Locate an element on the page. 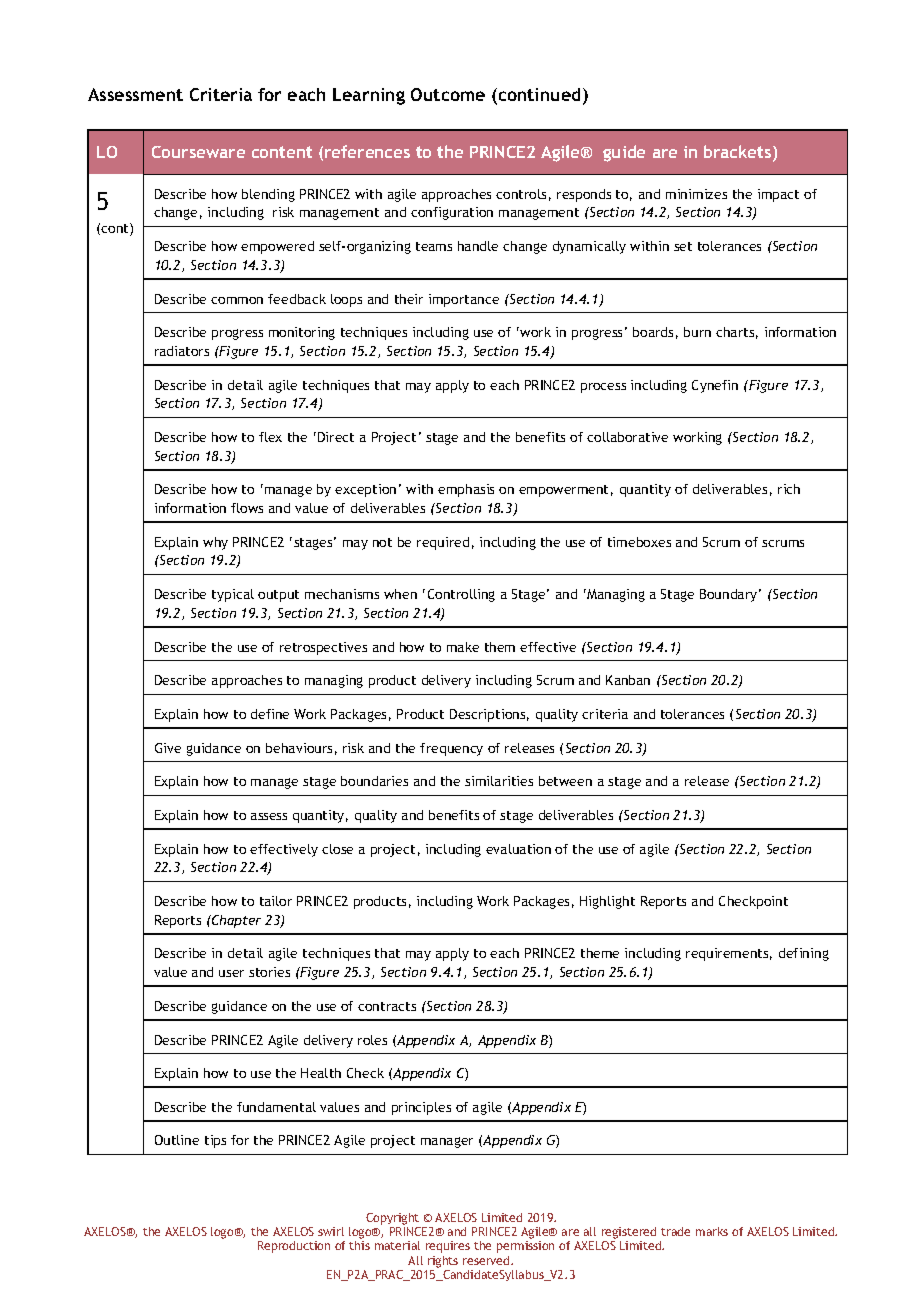 The height and width of the image is (1309, 924). define is located at coordinates (270, 714).
